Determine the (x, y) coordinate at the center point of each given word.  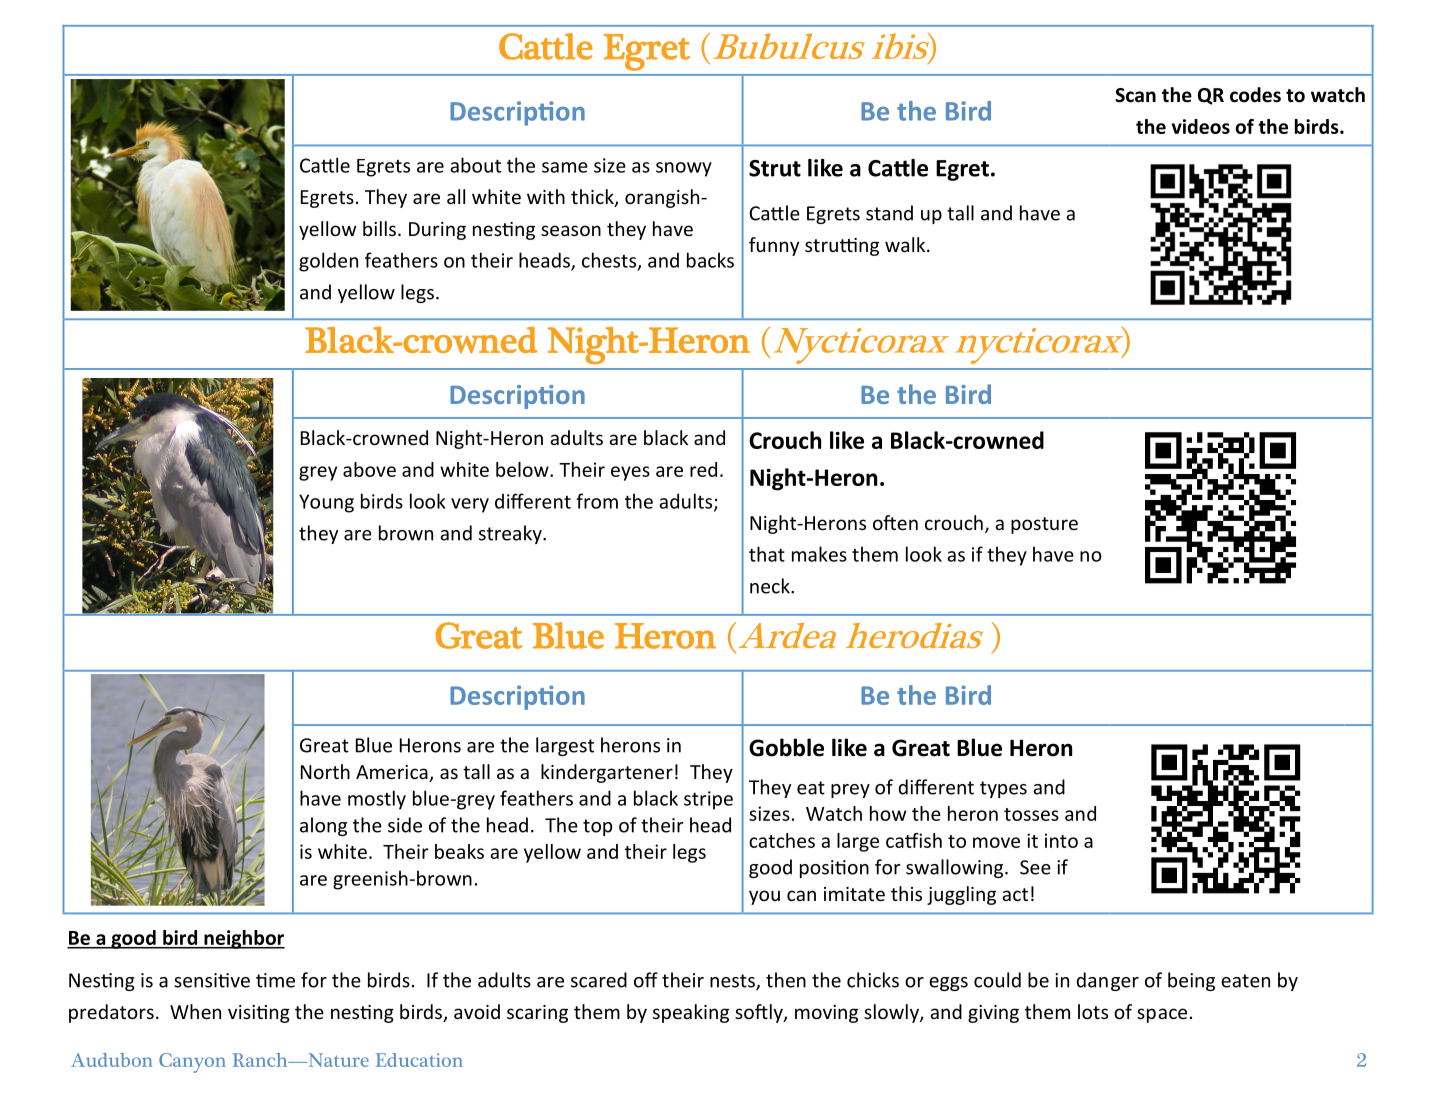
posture (1044, 525)
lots (1093, 1011)
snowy (684, 169)
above (369, 469)
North (325, 771)
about (475, 165)
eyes (630, 473)
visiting (259, 1014)
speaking (691, 1013)
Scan (1135, 95)
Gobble (786, 747)
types (1003, 789)
